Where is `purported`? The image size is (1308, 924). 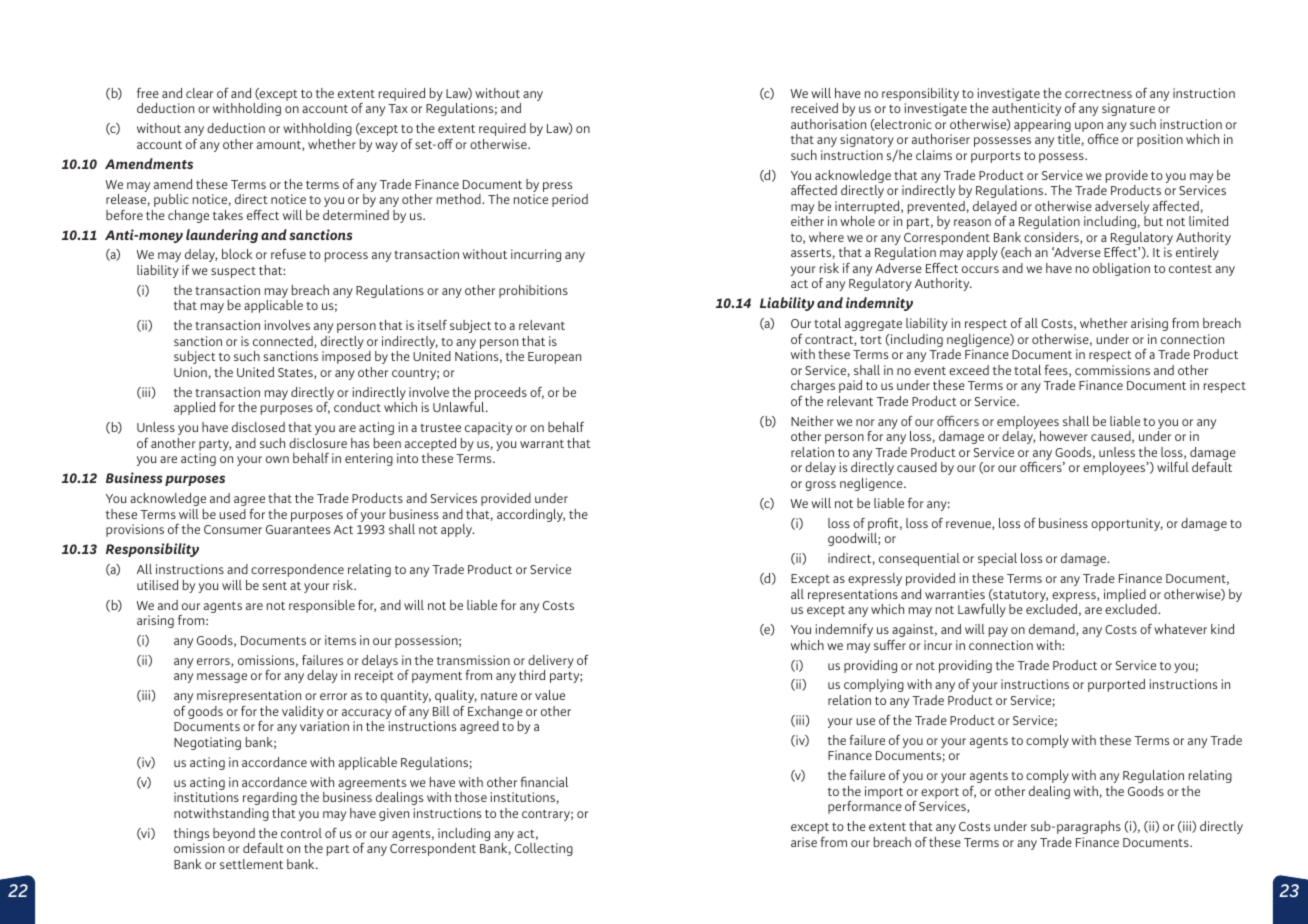 purported is located at coordinates (1116, 685).
